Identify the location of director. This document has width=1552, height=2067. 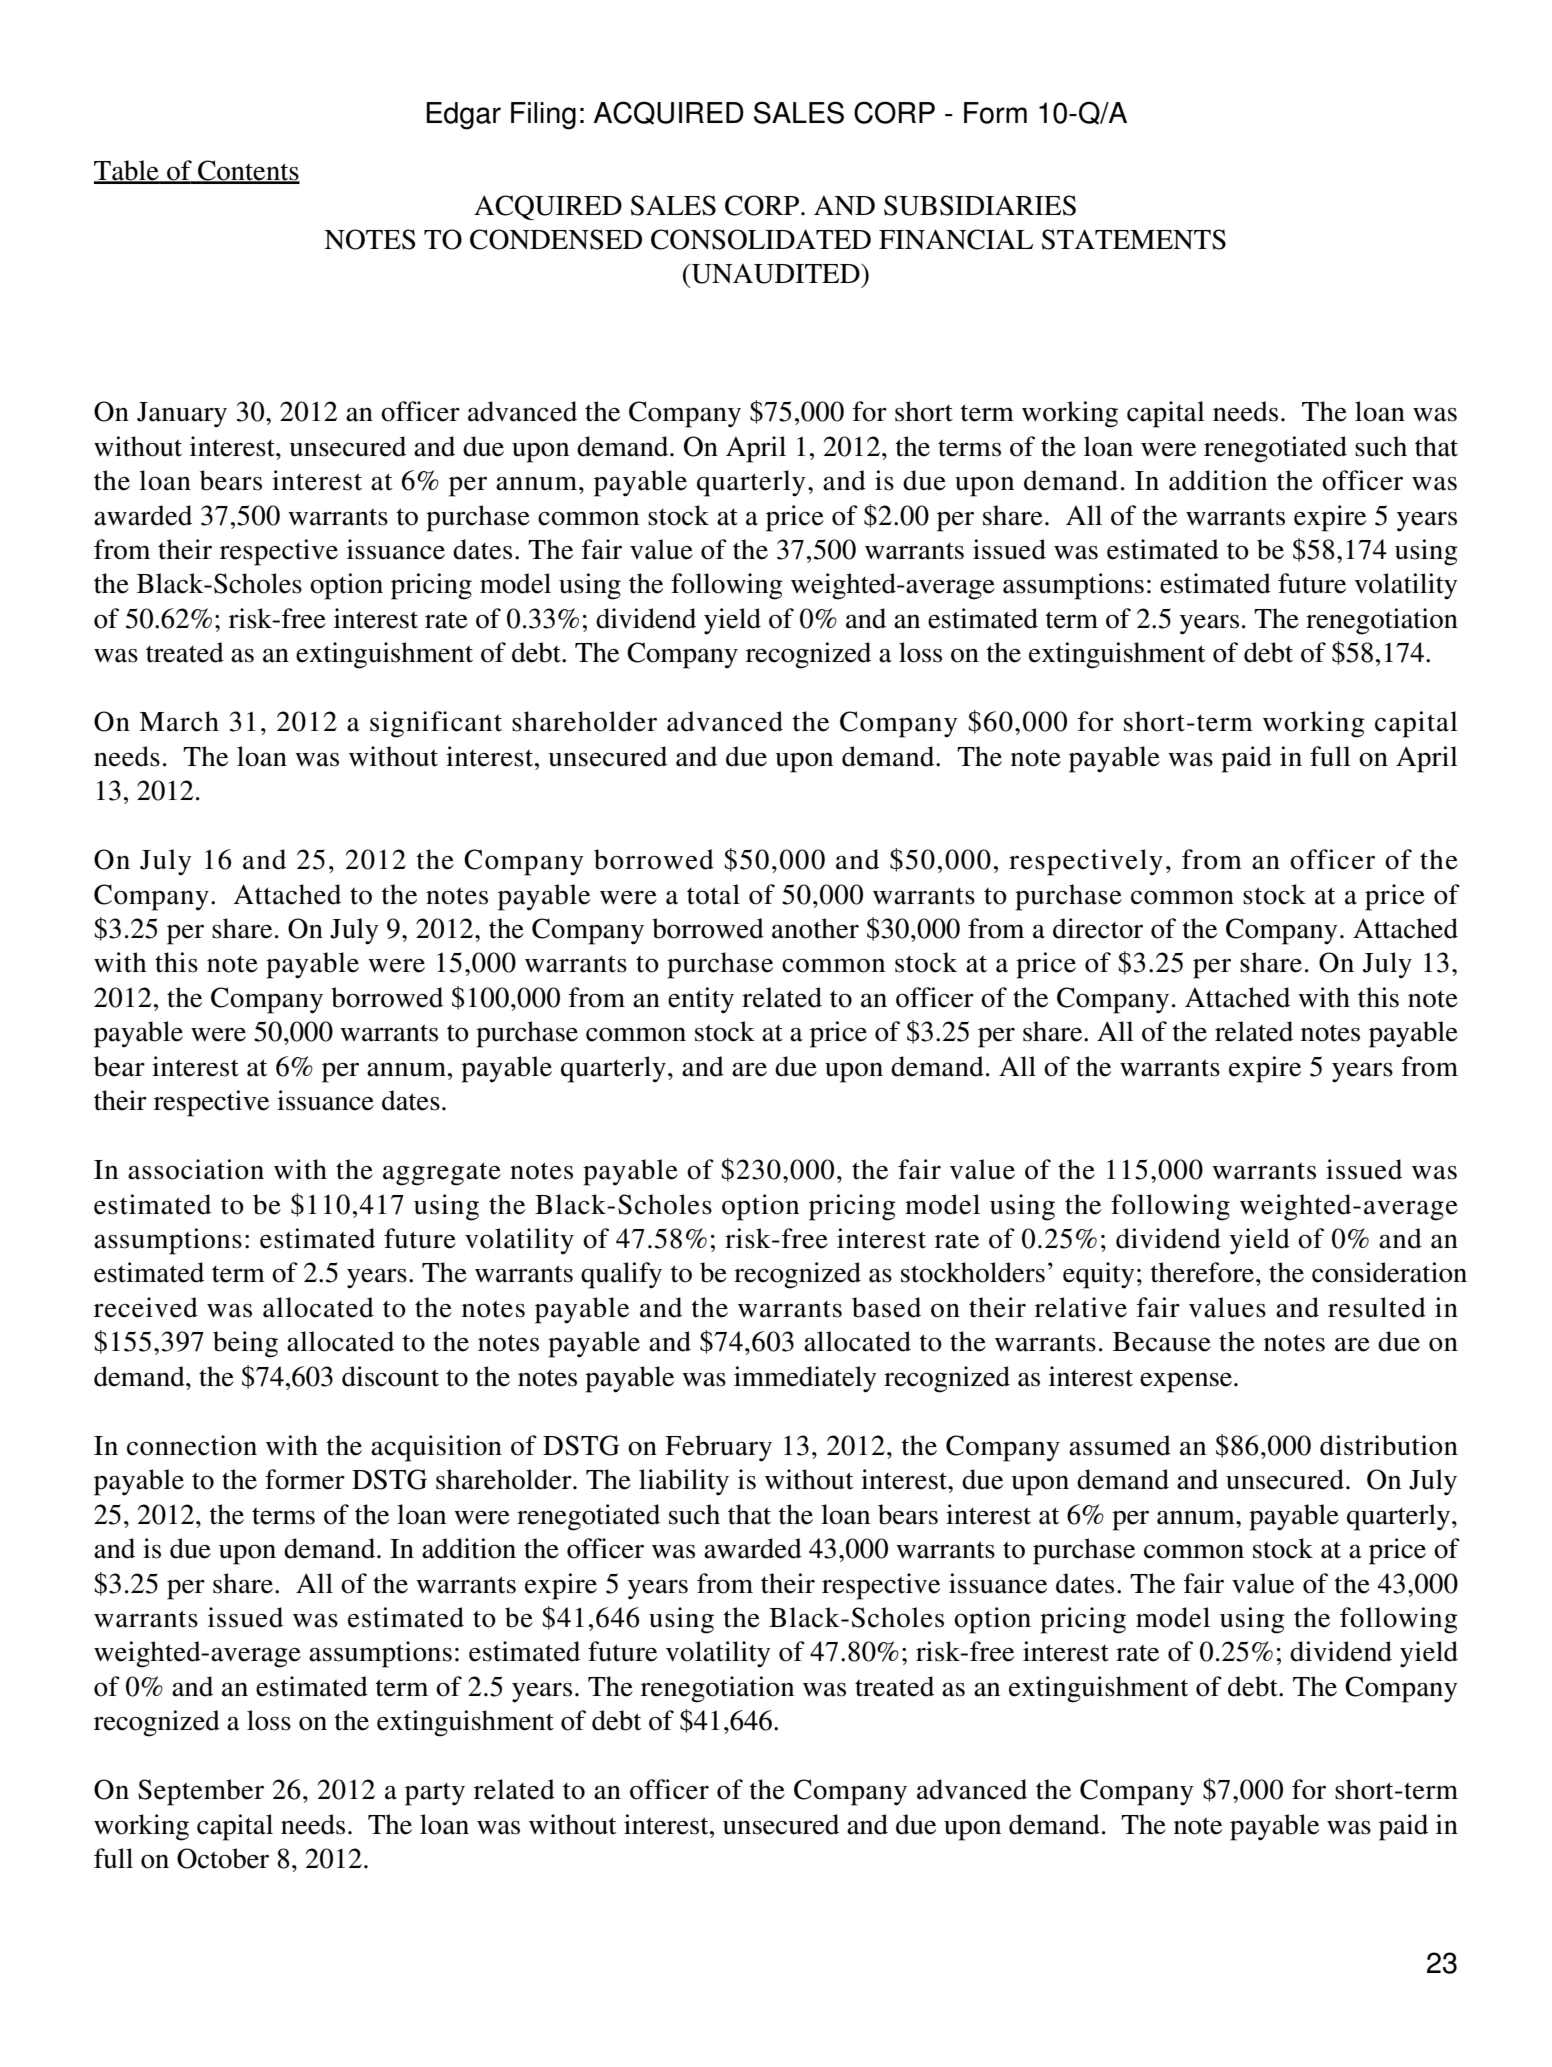
(1098, 928).
